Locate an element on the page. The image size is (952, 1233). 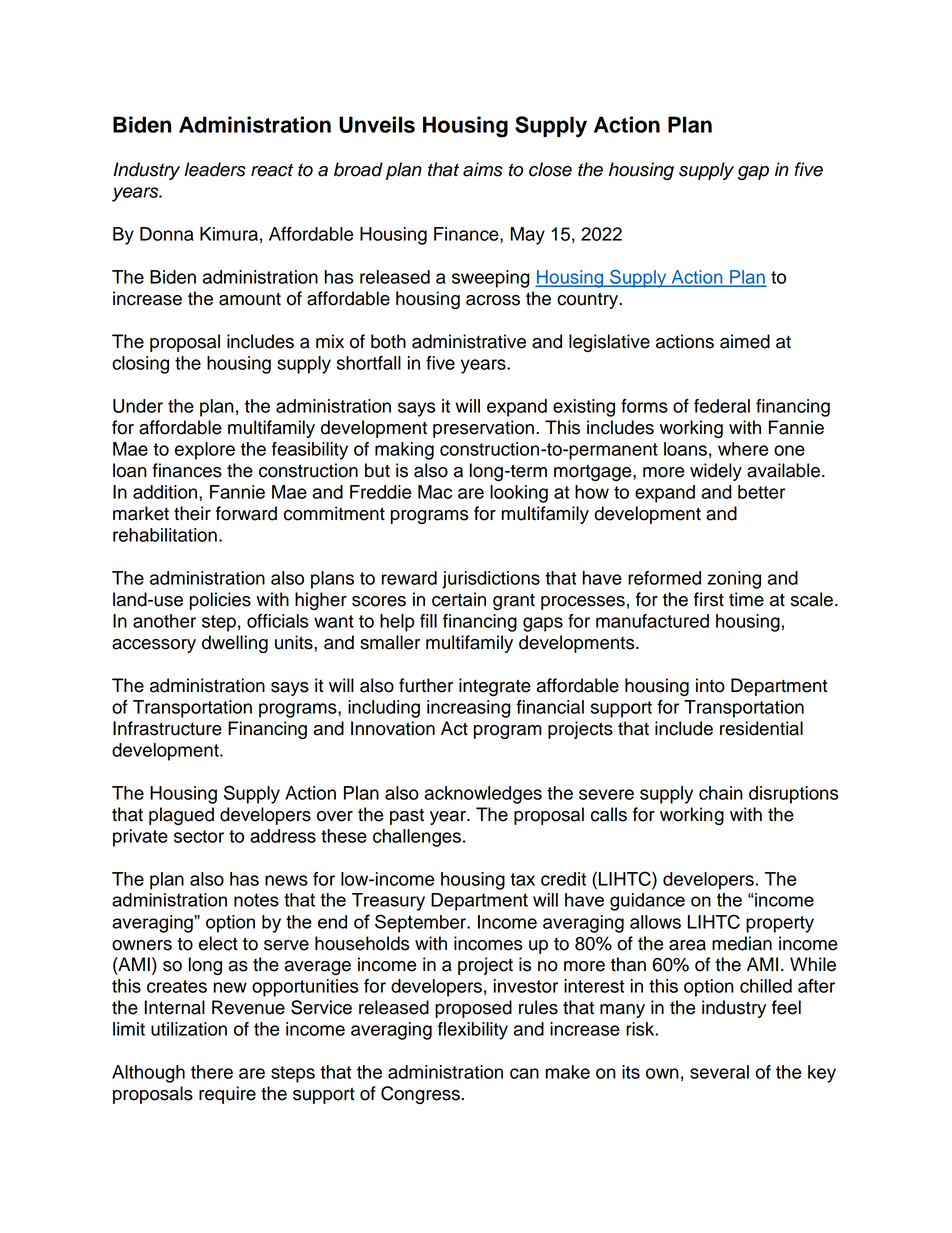
flexibility is located at coordinates (473, 1031).
